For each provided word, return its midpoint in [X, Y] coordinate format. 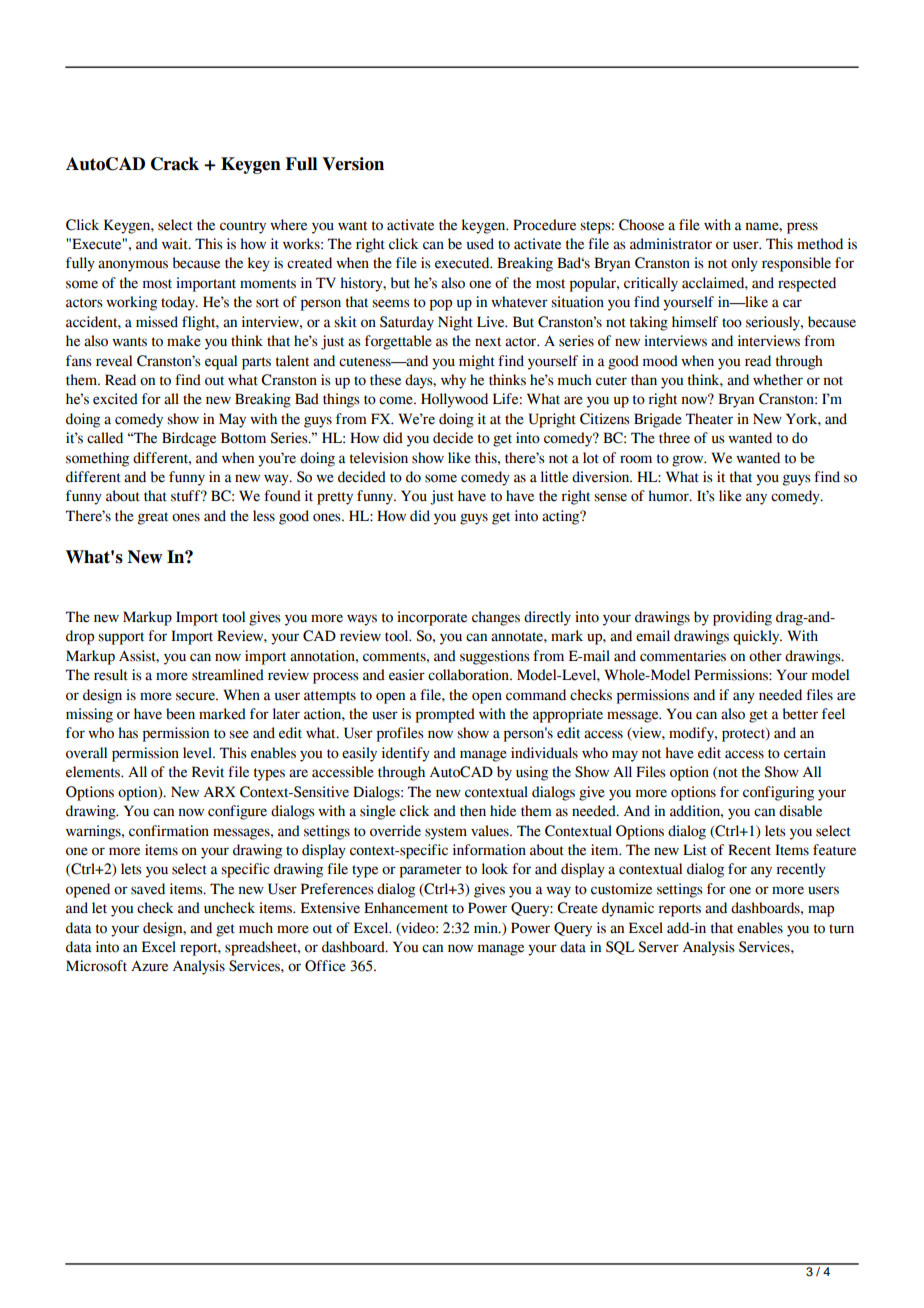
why [453, 381]
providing [742, 618]
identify [406, 754]
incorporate [432, 618]
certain [805, 753]
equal [221, 362]
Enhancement [406, 908]
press [802, 228]
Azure [149, 966]
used [480, 244]
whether [778, 380]
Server [658, 947]
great [153, 518]
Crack [175, 164]
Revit [208, 772]
